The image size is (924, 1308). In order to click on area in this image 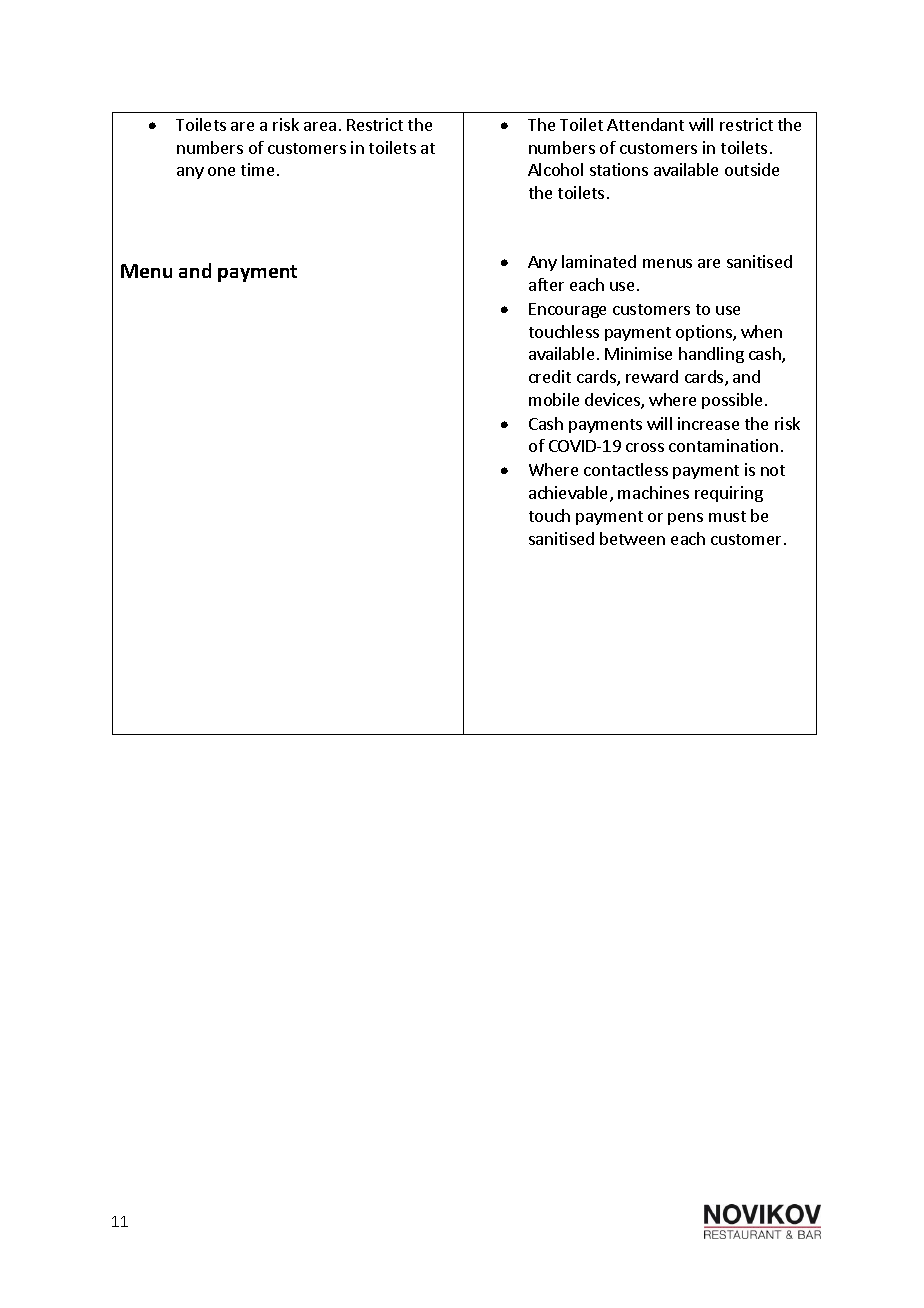, I will do `click(320, 126)`.
